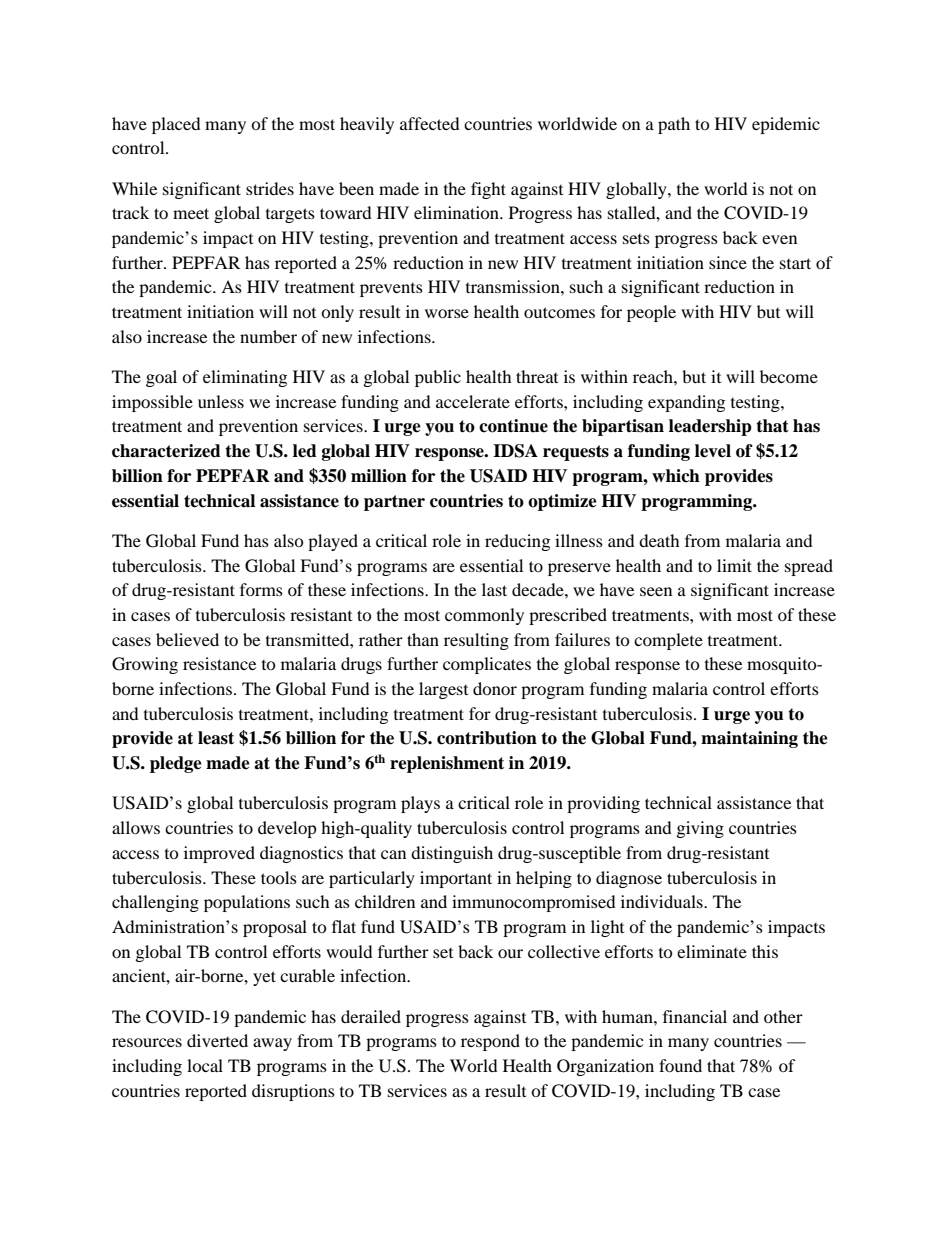 The image size is (952, 1233). I want to click on fight, so click(488, 190).
